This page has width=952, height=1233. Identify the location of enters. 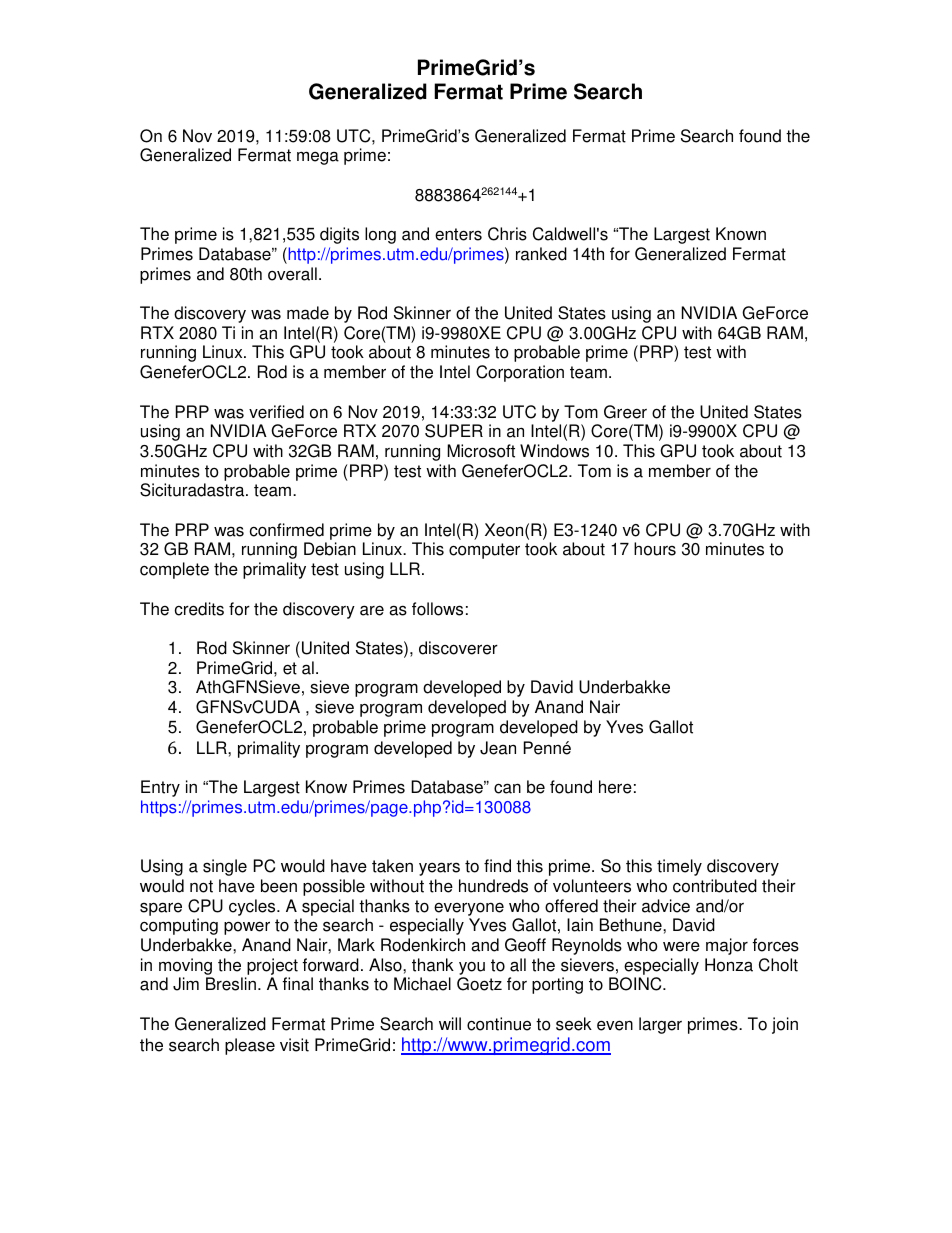
(458, 234).
